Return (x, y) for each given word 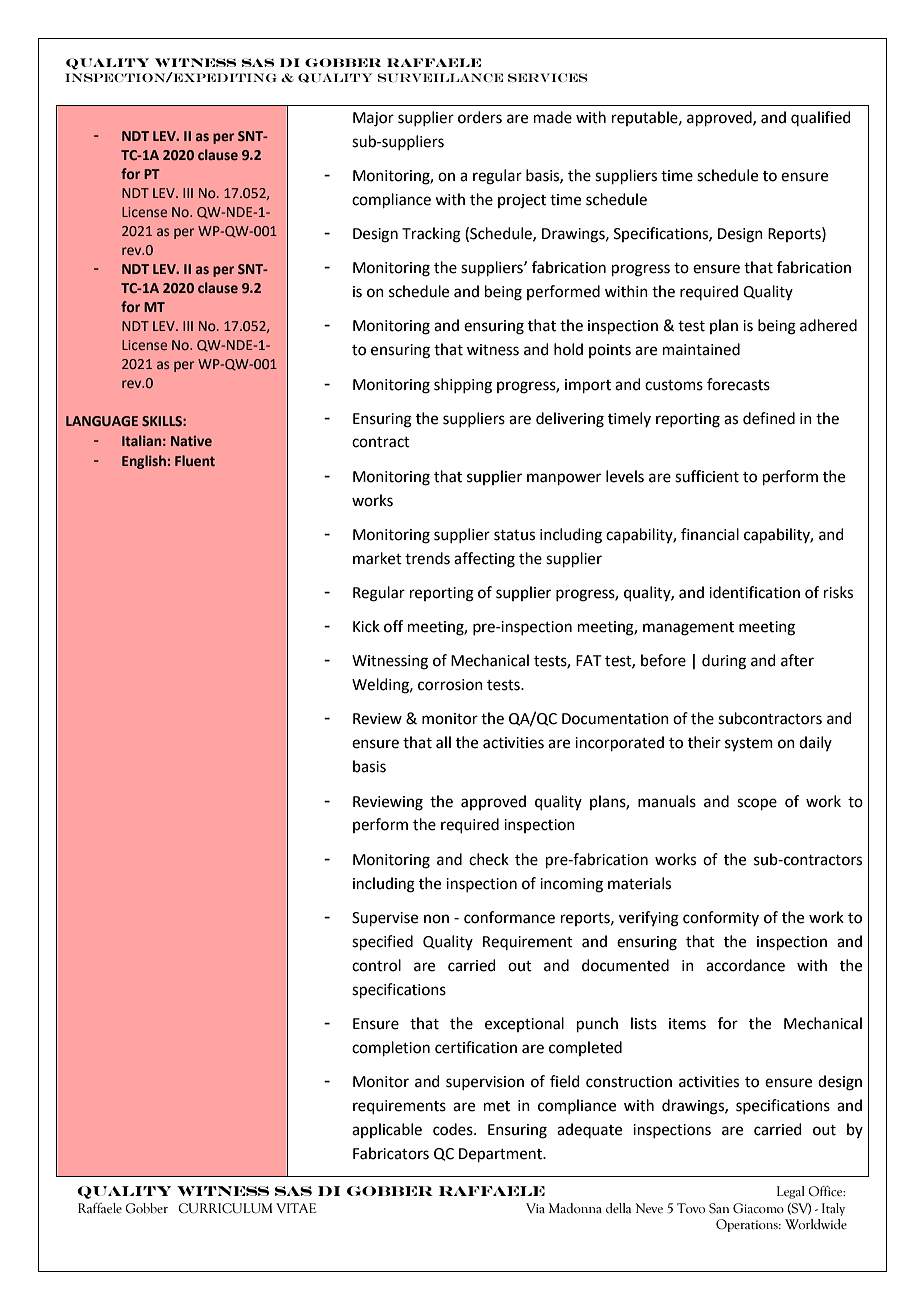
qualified (821, 118)
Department (502, 1155)
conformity (721, 918)
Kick (366, 626)
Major (373, 119)
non (436, 919)
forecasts (738, 384)
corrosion (450, 685)
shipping (463, 386)
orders (480, 117)
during (724, 662)
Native (191, 441)
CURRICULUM (225, 1208)
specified (382, 942)
